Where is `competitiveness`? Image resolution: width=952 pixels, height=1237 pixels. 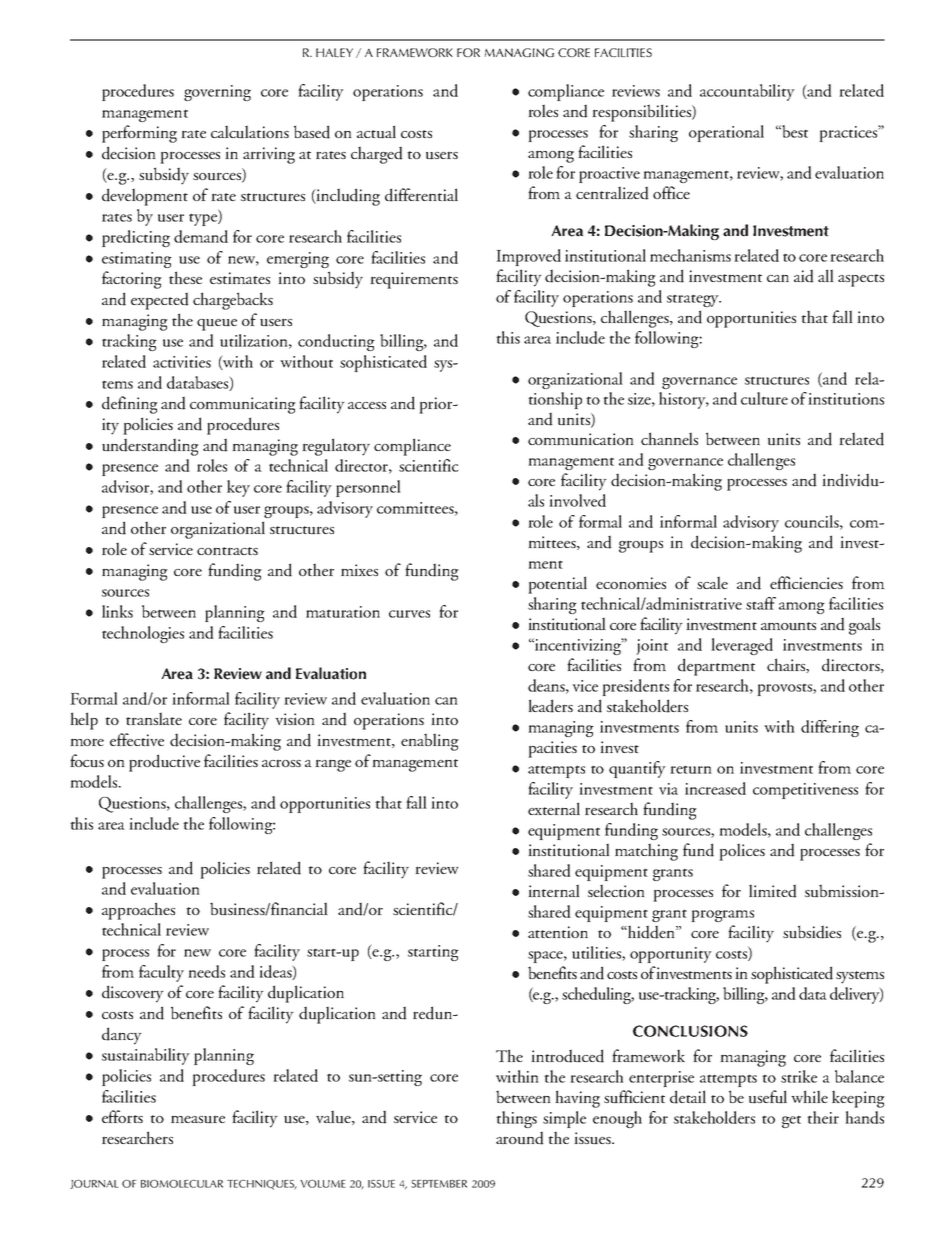 competitiveness is located at coordinates (805, 791).
